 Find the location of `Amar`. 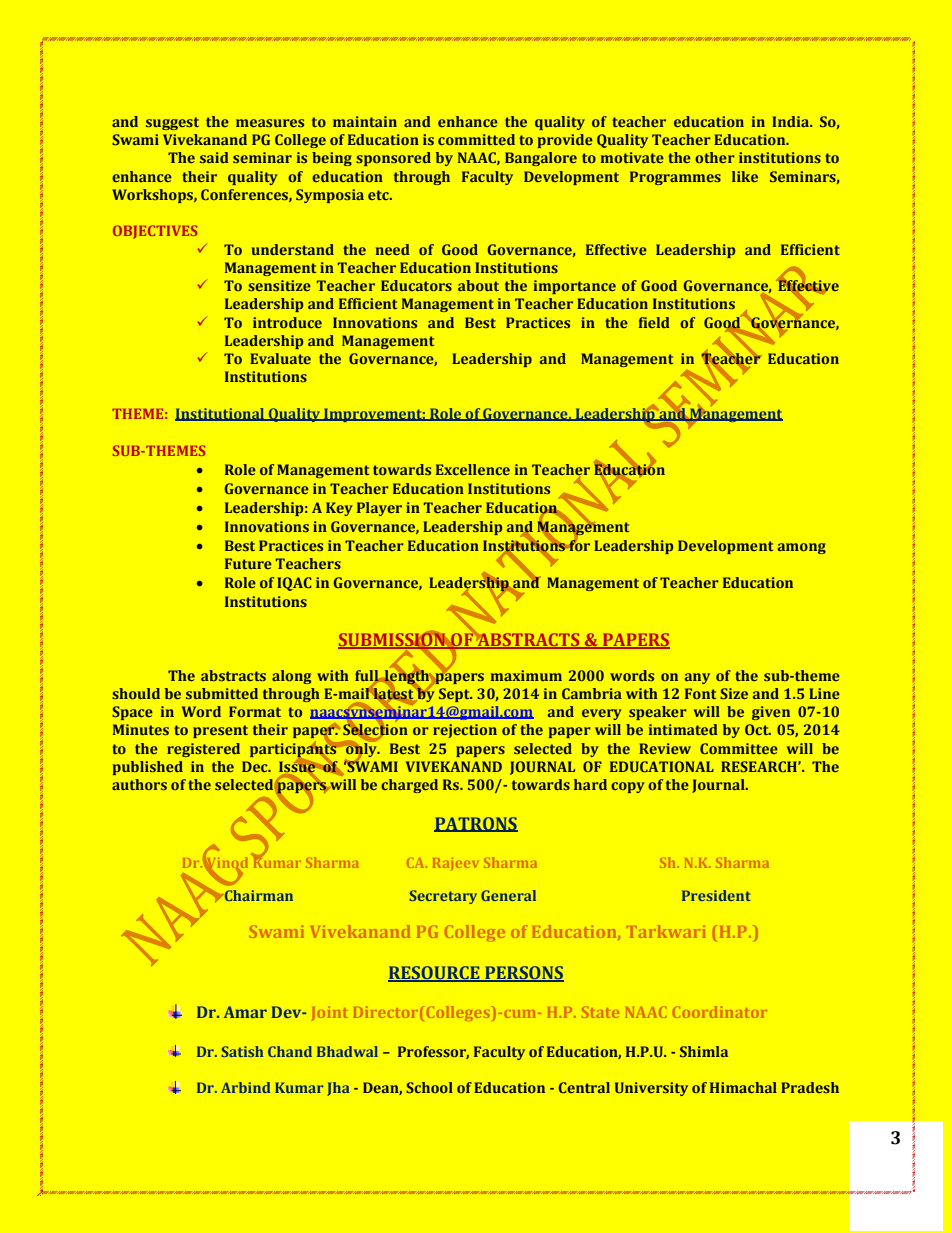

Amar is located at coordinates (245, 1012).
